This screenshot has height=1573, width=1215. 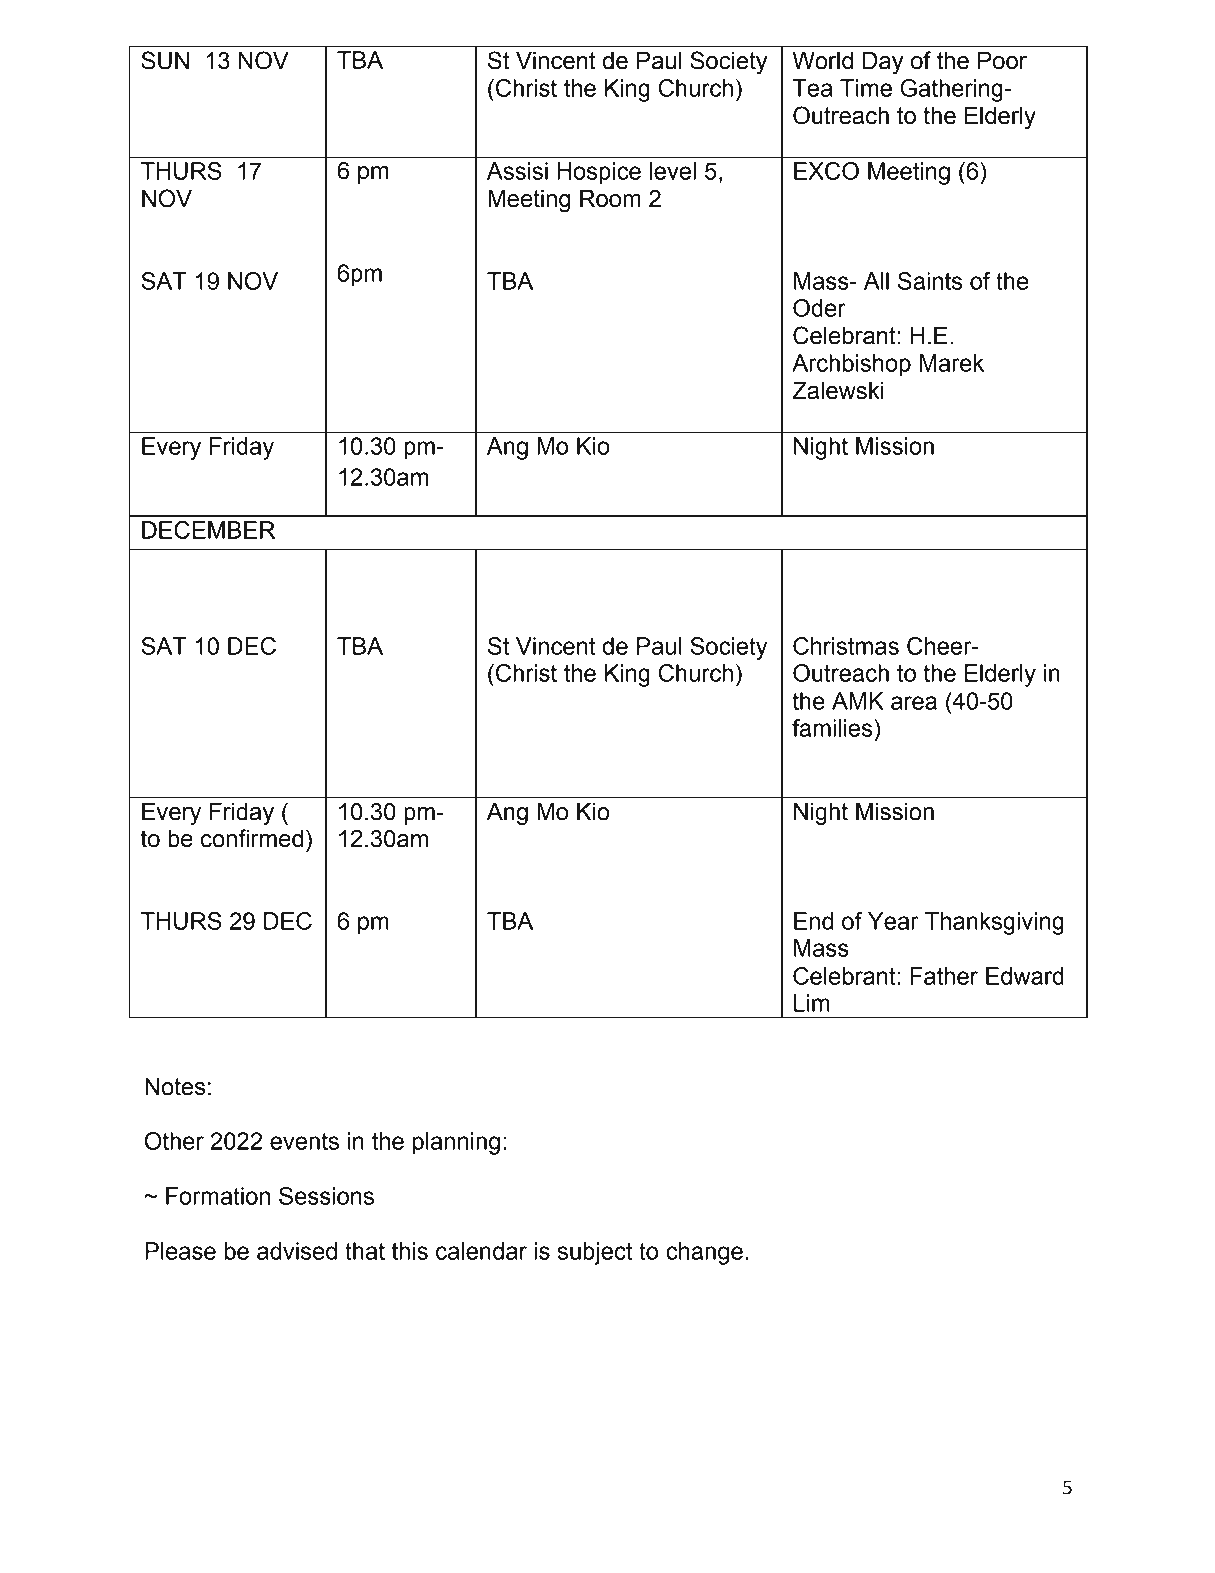 What do you see at coordinates (952, 363) in the screenshot?
I see `Marek` at bounding box center [952, 363].
